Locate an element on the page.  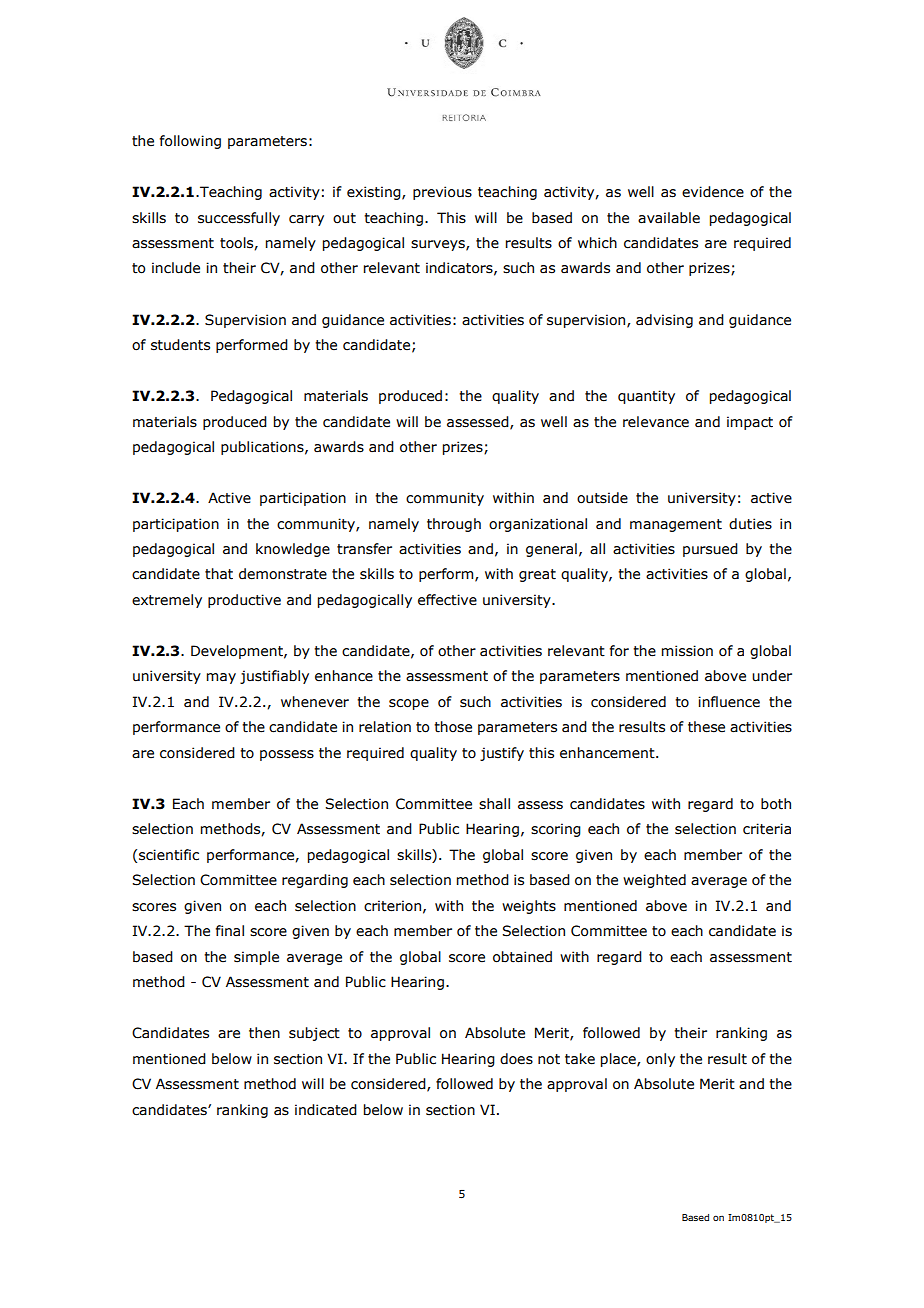
scientific is located at coordinates (169, 855).
